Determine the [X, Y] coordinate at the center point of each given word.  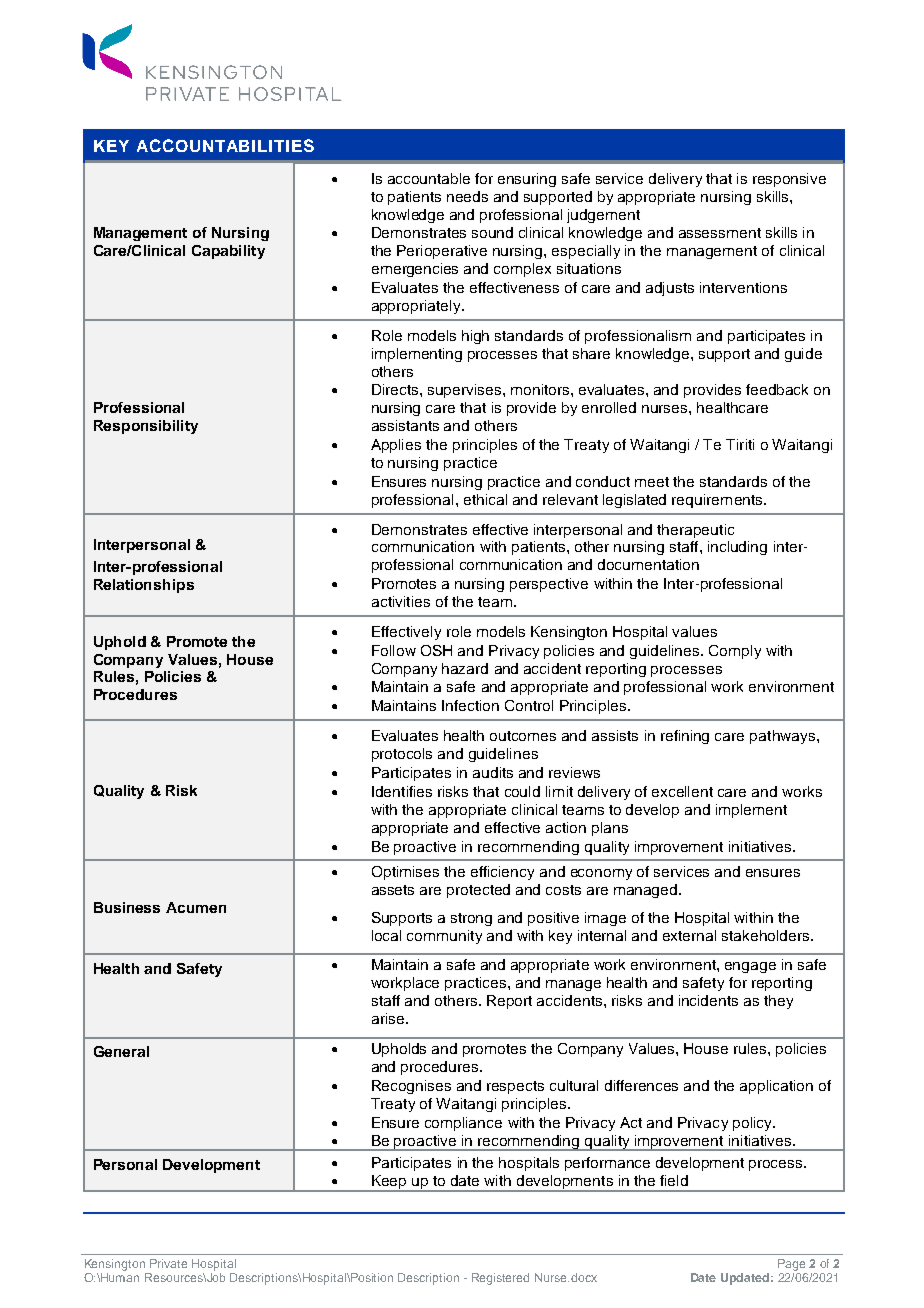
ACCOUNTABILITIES [225, 145]
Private [168, 1263]
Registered [500, 1279]
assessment [720, 233]
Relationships [144, 586]
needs [467, 196]
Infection [470, 705]
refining [685, 737]
